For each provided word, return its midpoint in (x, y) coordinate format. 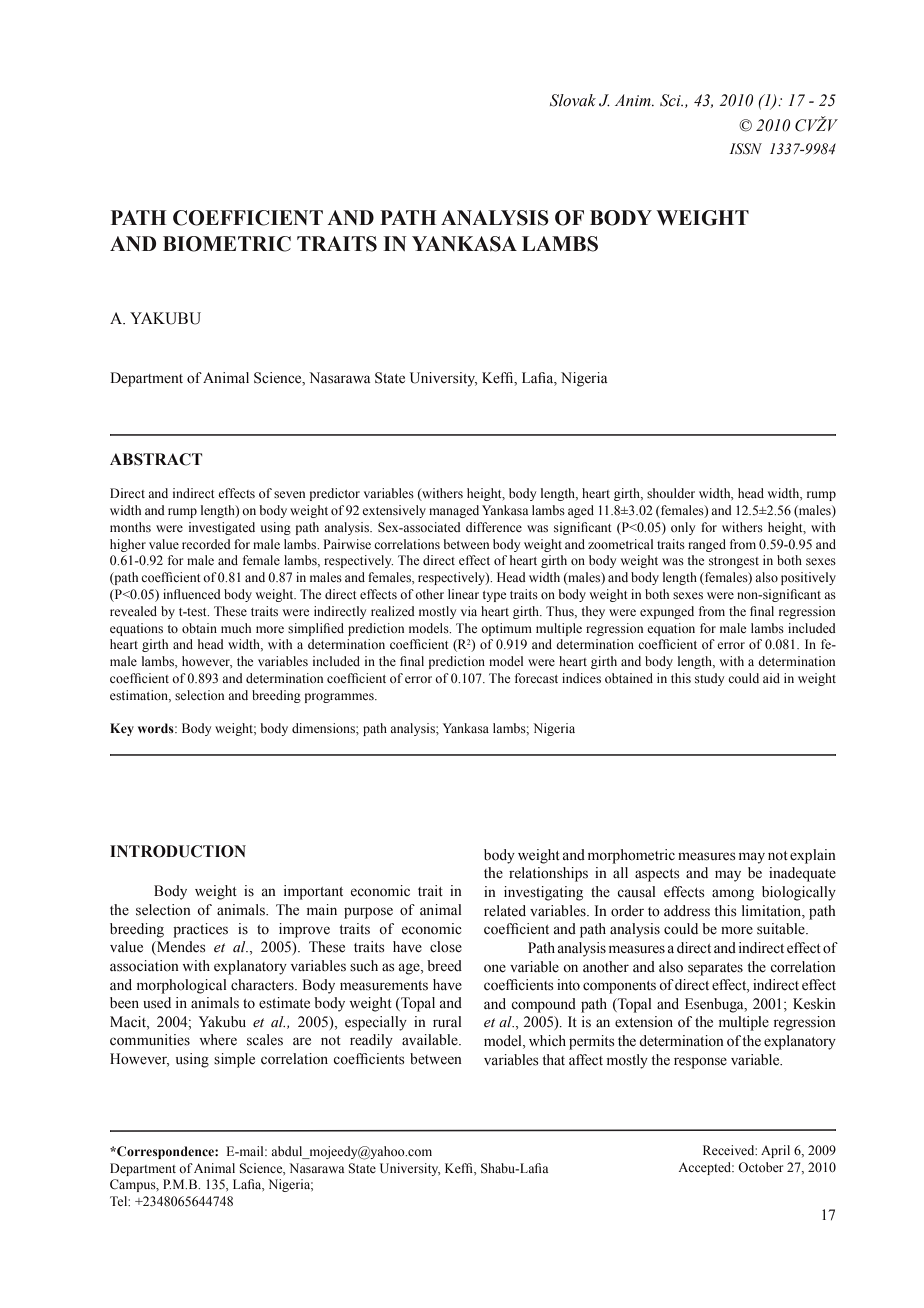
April (775, 1151)
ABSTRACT (156, 459)
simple (234, 1060)
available (431, 1040)
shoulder (671, 493)
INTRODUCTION (178, 851)
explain (813, 856)
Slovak (573, 100)
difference (494, 527)
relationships (548, 874)
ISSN (745, 149)
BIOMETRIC (227, 244)
